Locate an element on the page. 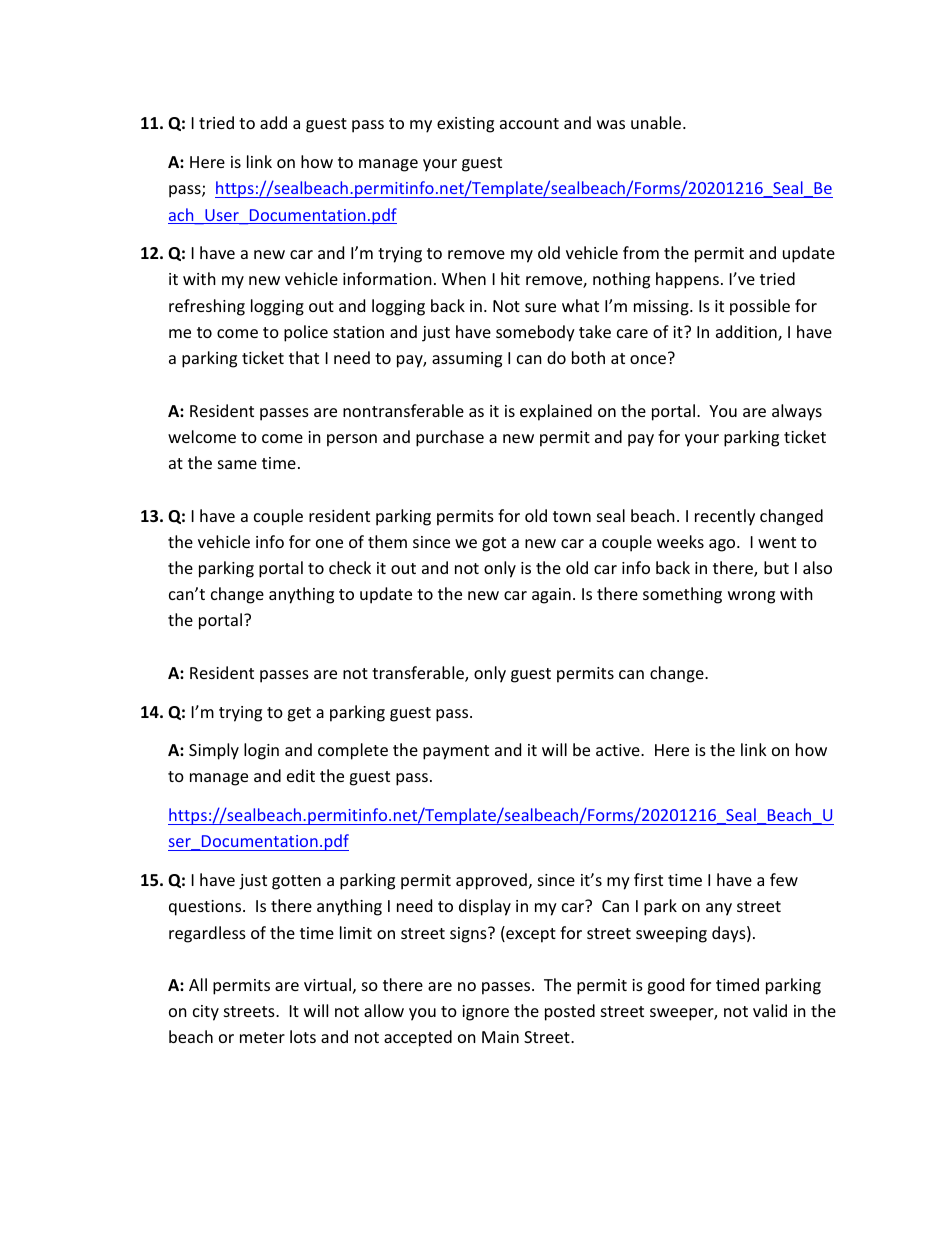 The height and width of the image is (1233, 952). get is located at coordinates (299, 714).
